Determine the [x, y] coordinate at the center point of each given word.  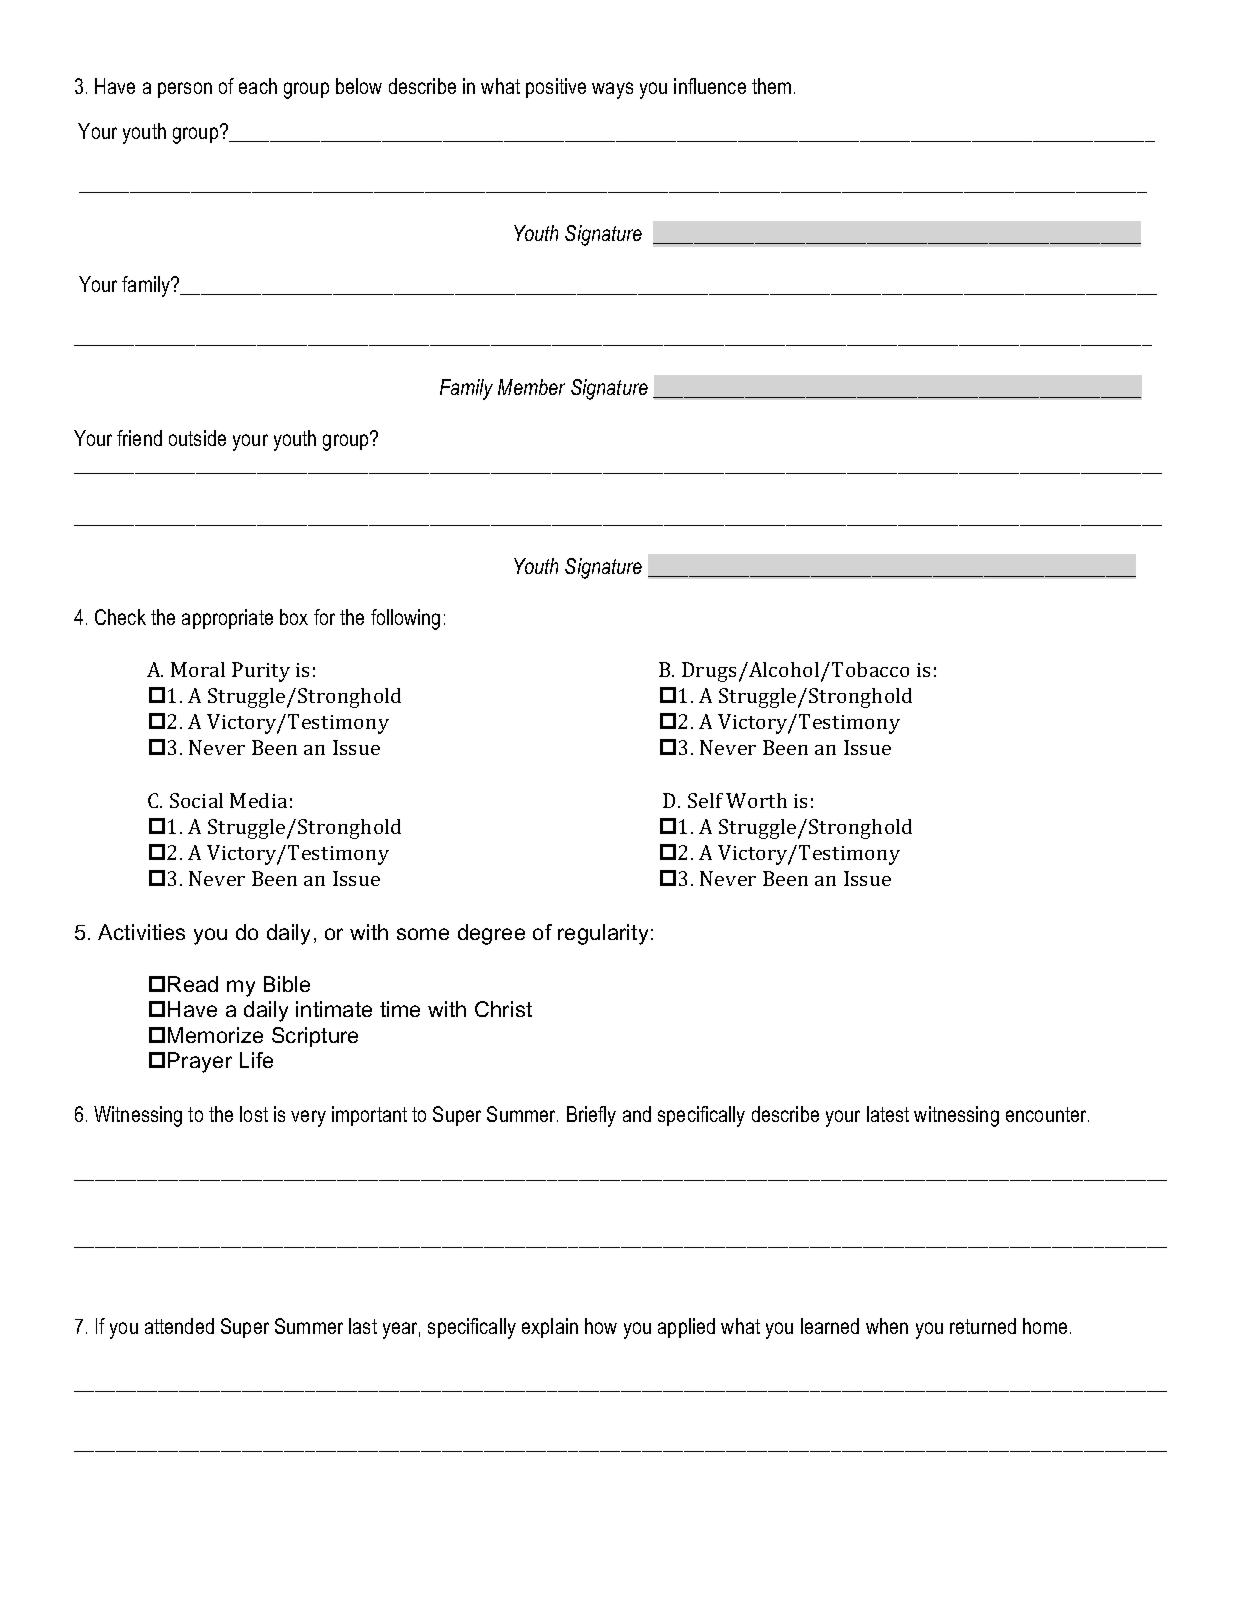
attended [179, 1326]
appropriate [227, 619]
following [405, 619]
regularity [603, 934]
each [258, 86]
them [771, 86]
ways [612, 90]
